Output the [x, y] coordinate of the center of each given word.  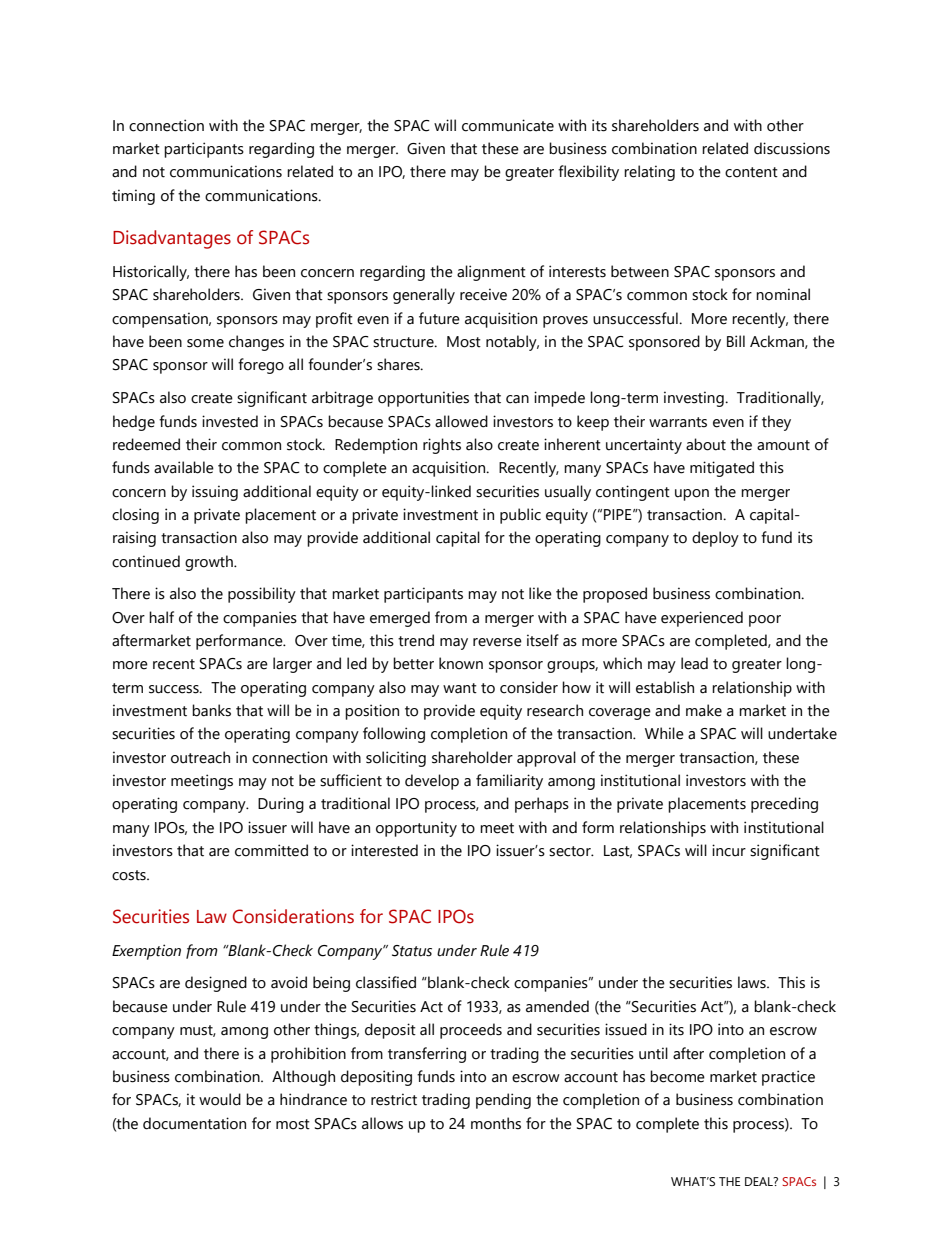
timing [133, 197]
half [161, 617]
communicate [508, 125]
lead [694, 663]
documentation [194, 1123]
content [751, 172]
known [461, 663]
